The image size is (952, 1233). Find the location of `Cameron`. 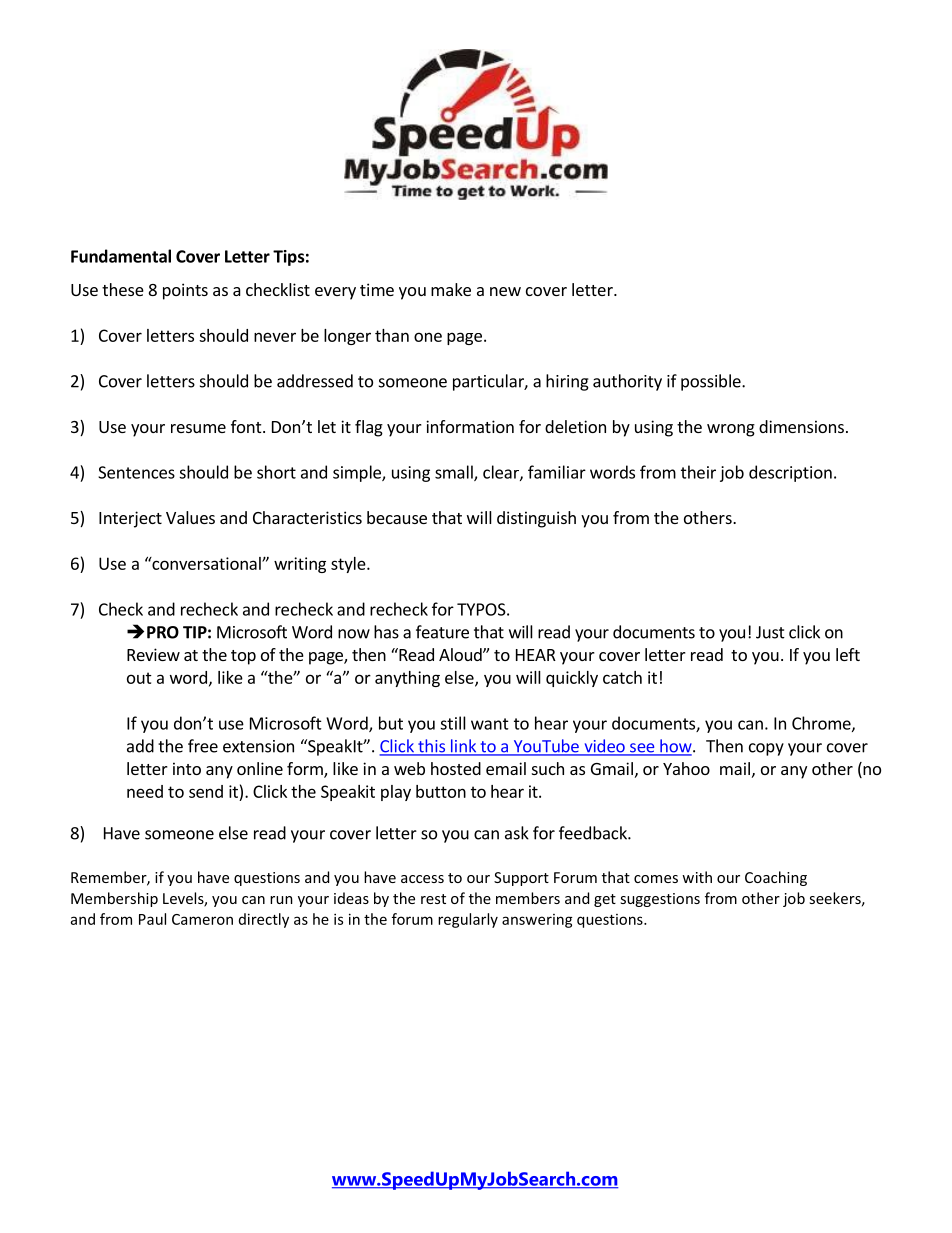

Cameron is located at coordinates (202, 919).
